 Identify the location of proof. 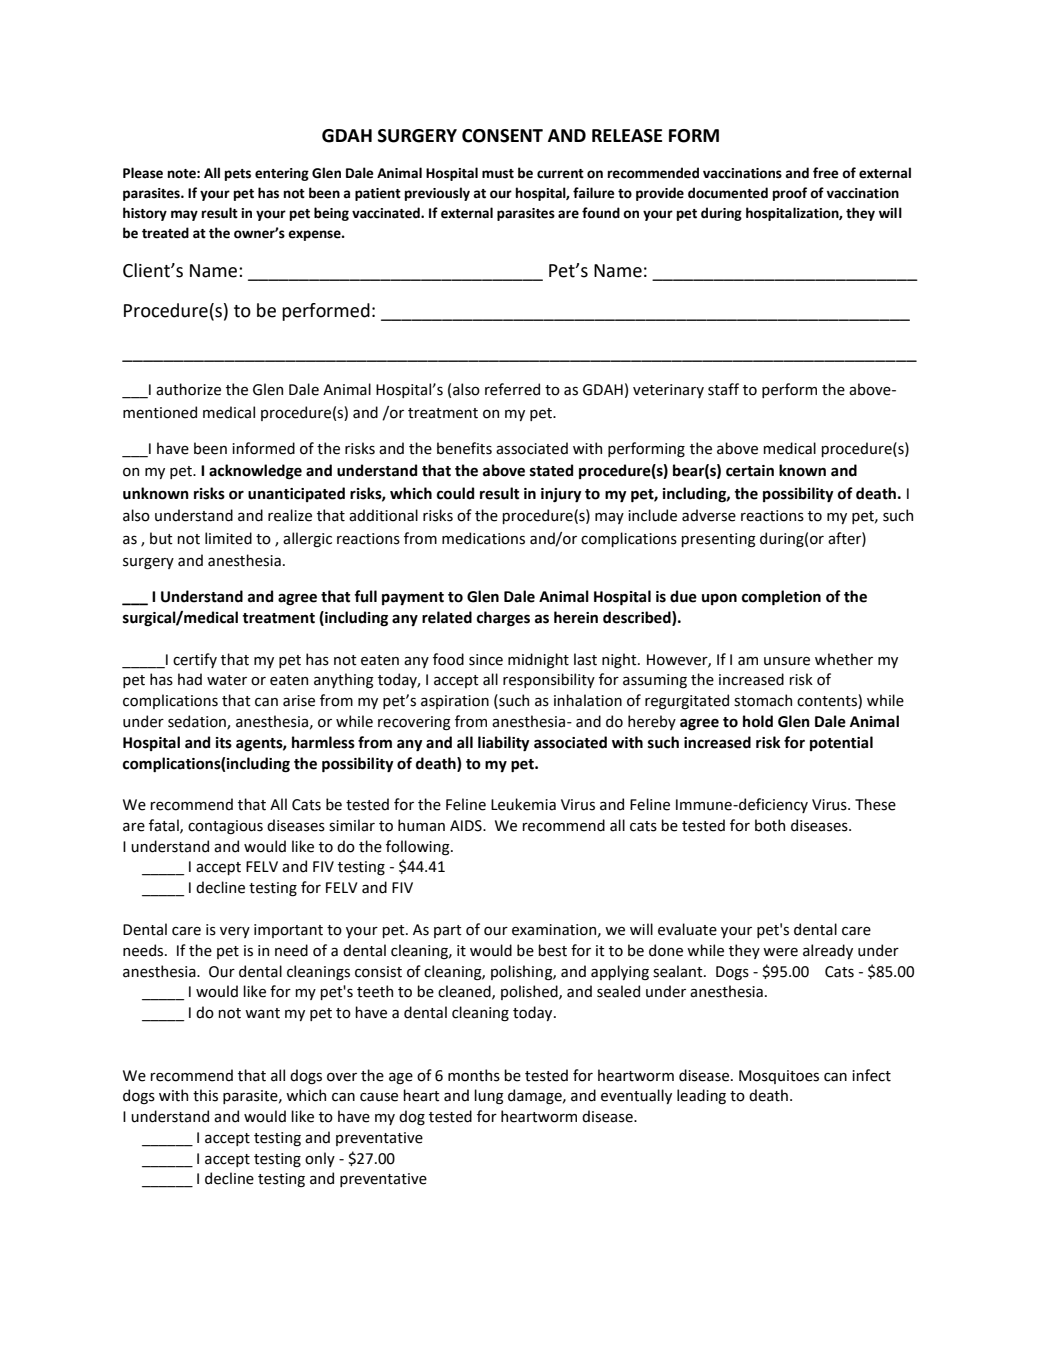
(790, 194).
